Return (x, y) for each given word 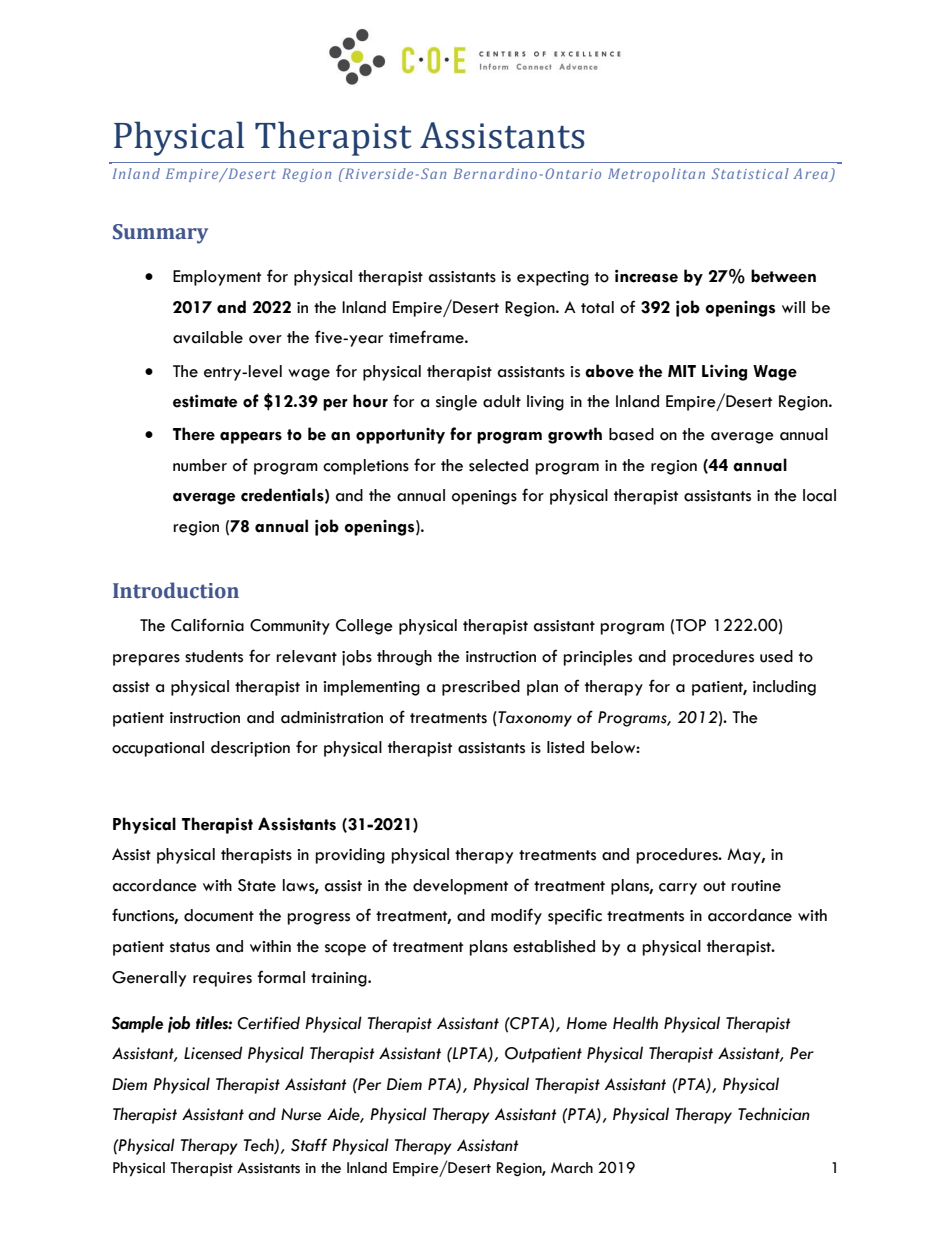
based (631, 434)
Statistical (750, 173)
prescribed (481, 688)
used (776, 656)
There (194, 434)
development (460, 887)
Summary (160, 234)
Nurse (301, 1114)
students (214, 656)
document (219, 915)
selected (498, 465)
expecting (553, 278)
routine (756, 886)
